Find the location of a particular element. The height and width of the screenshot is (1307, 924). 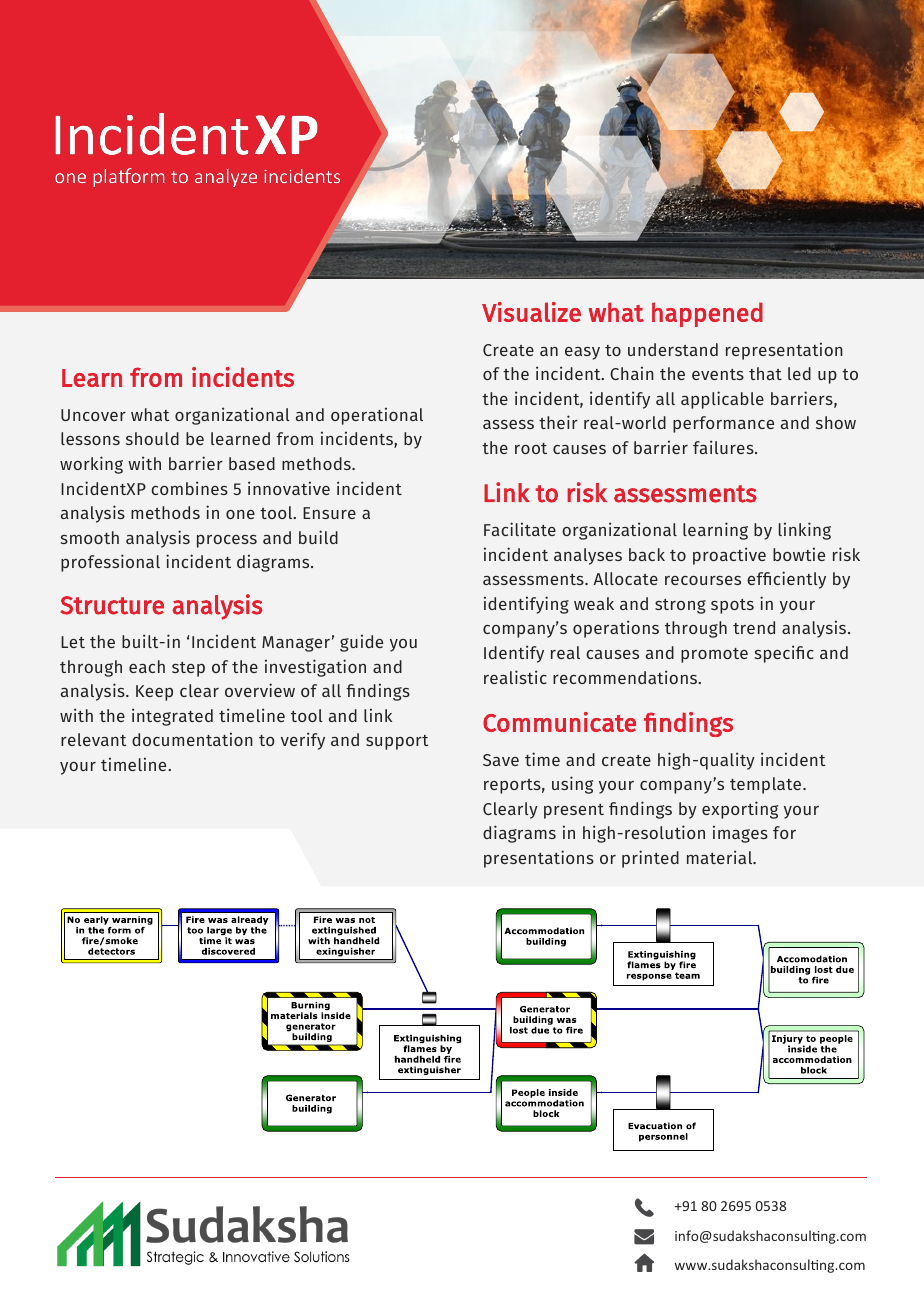

images is located at coordinates (740, 834).
